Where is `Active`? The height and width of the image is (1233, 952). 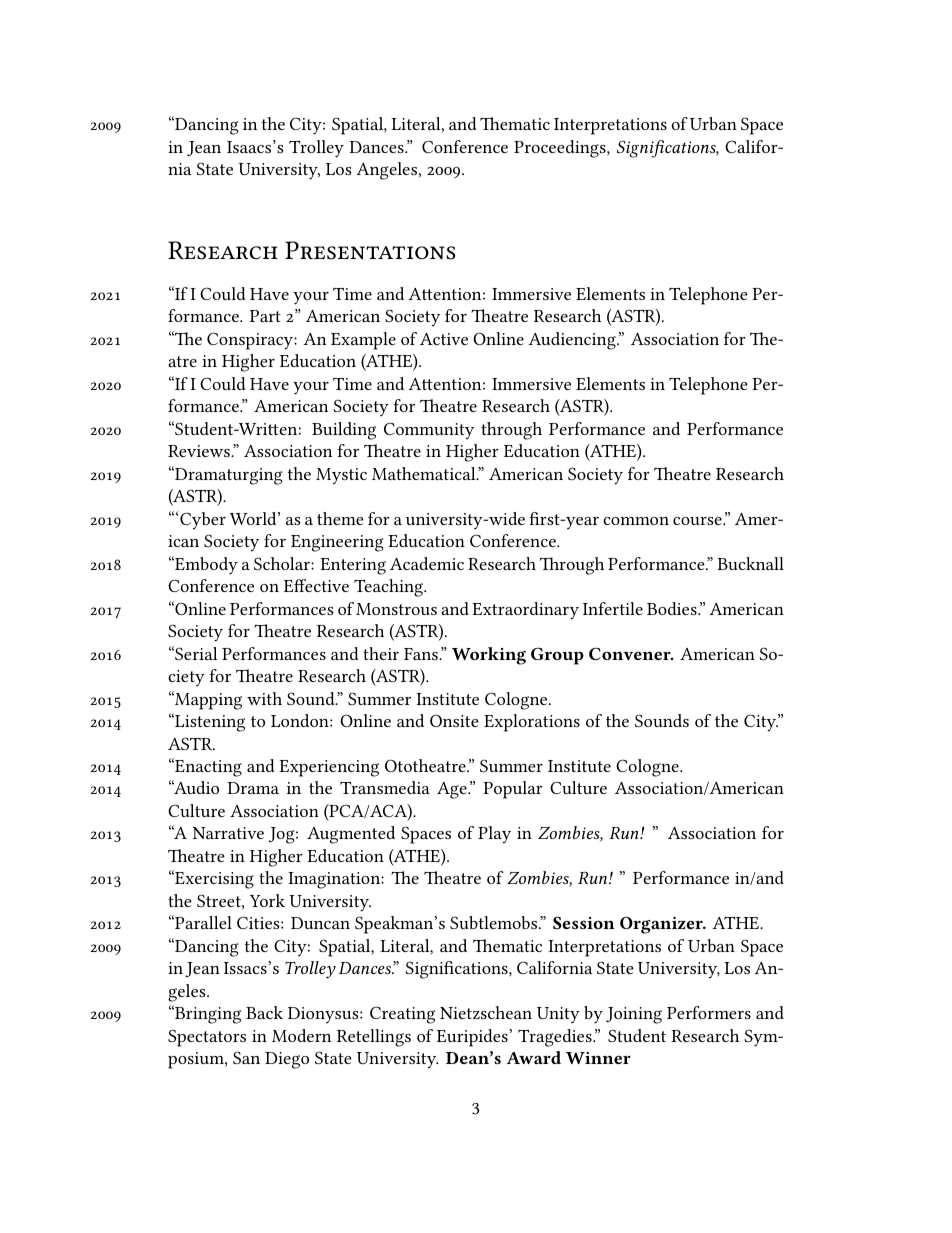 Active is located at coordinates (444, 339).
